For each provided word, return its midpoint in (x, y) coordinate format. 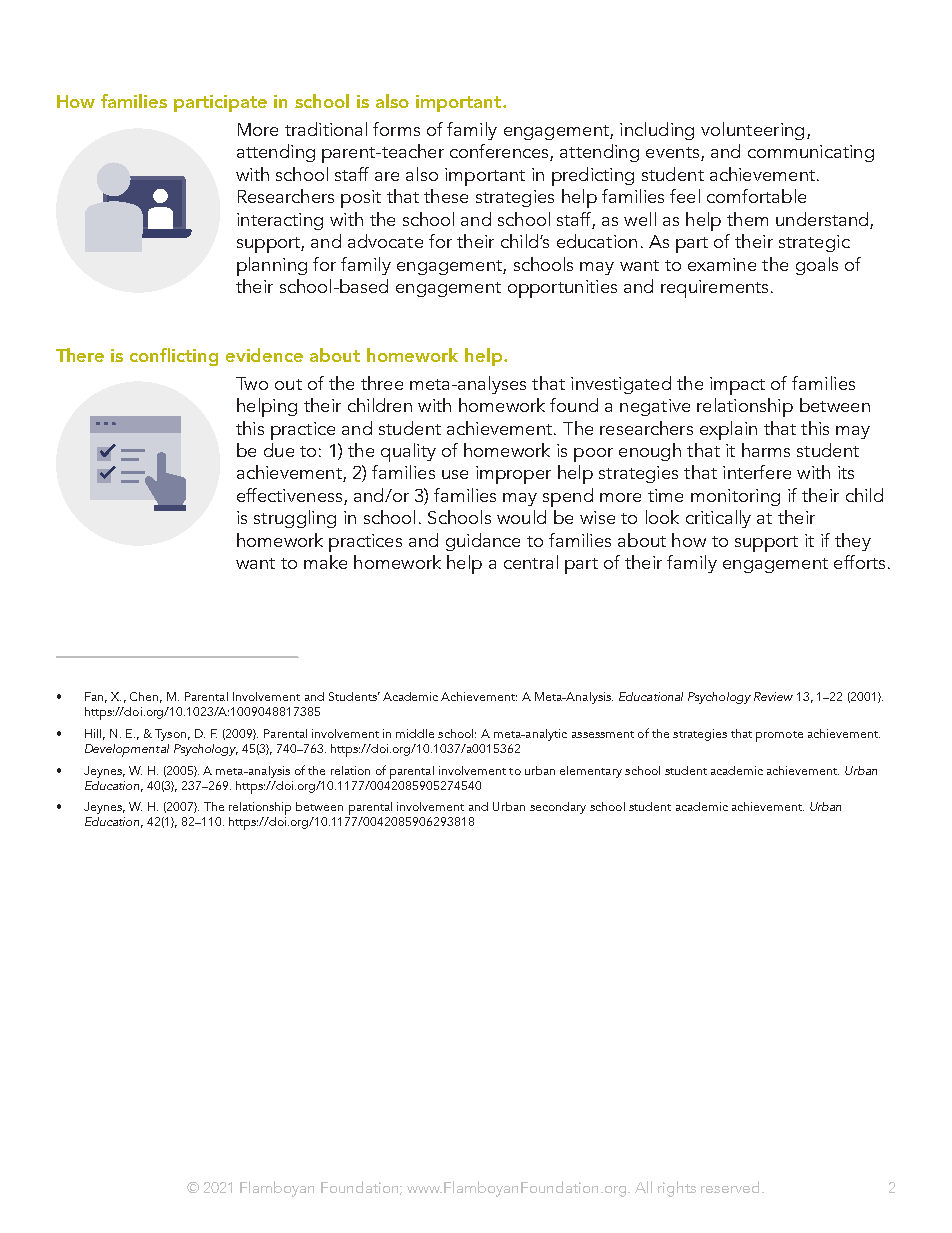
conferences (500, 152)
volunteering (752, 131)
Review (773, 696)
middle (415, 733)
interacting (280, 221)
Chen (144, 696)
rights (677, 1189)
